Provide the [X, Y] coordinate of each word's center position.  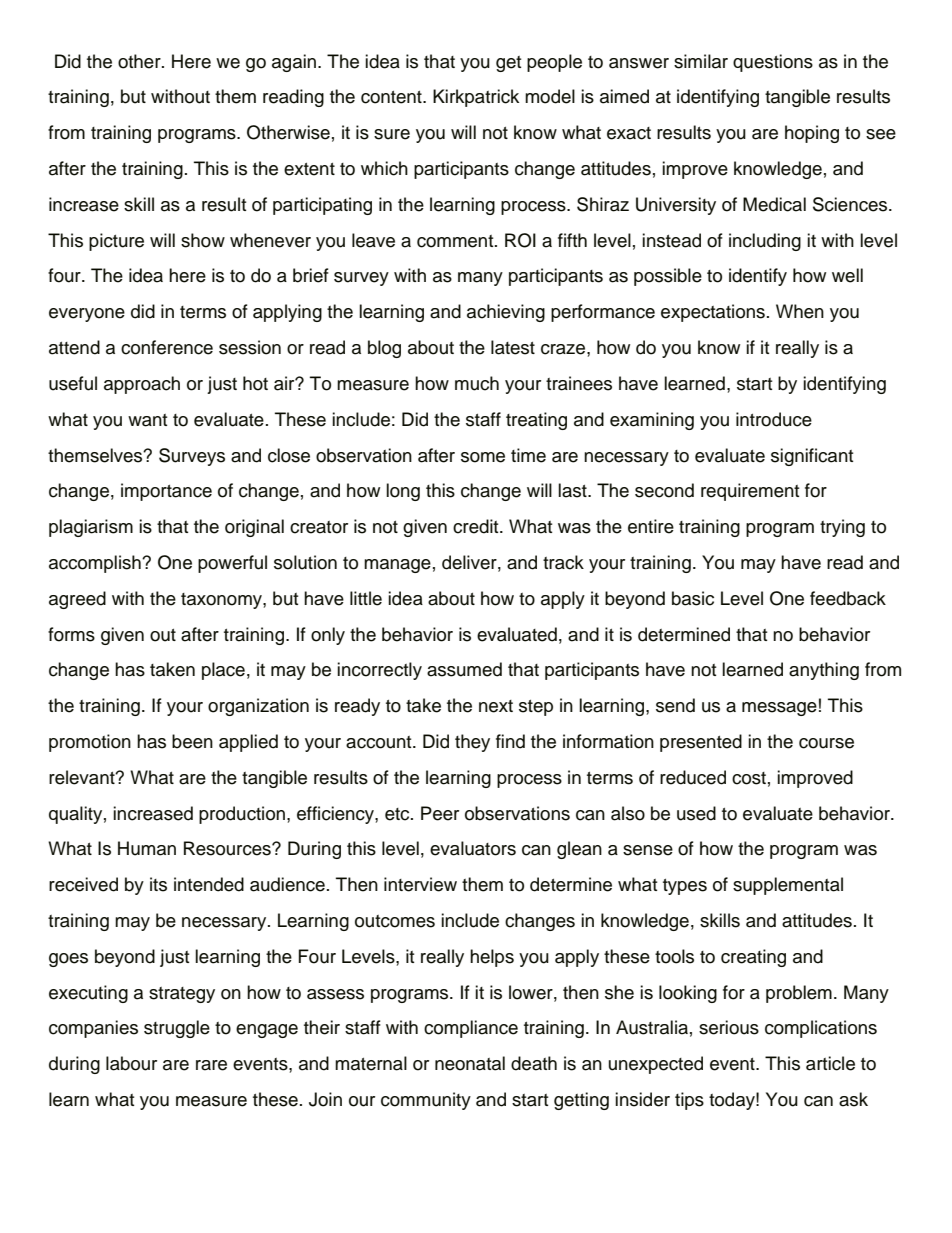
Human [147, 848]
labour [131, 1063]
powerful [232, 564]
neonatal [470, 1063]
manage [397, 566]
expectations [713, 313]
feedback [848, 598]
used [696, 813]
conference [167, 347]
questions [773, 63]
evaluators [473, 848]
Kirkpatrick [476, 98]
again [294, 63]
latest [513, 347]
